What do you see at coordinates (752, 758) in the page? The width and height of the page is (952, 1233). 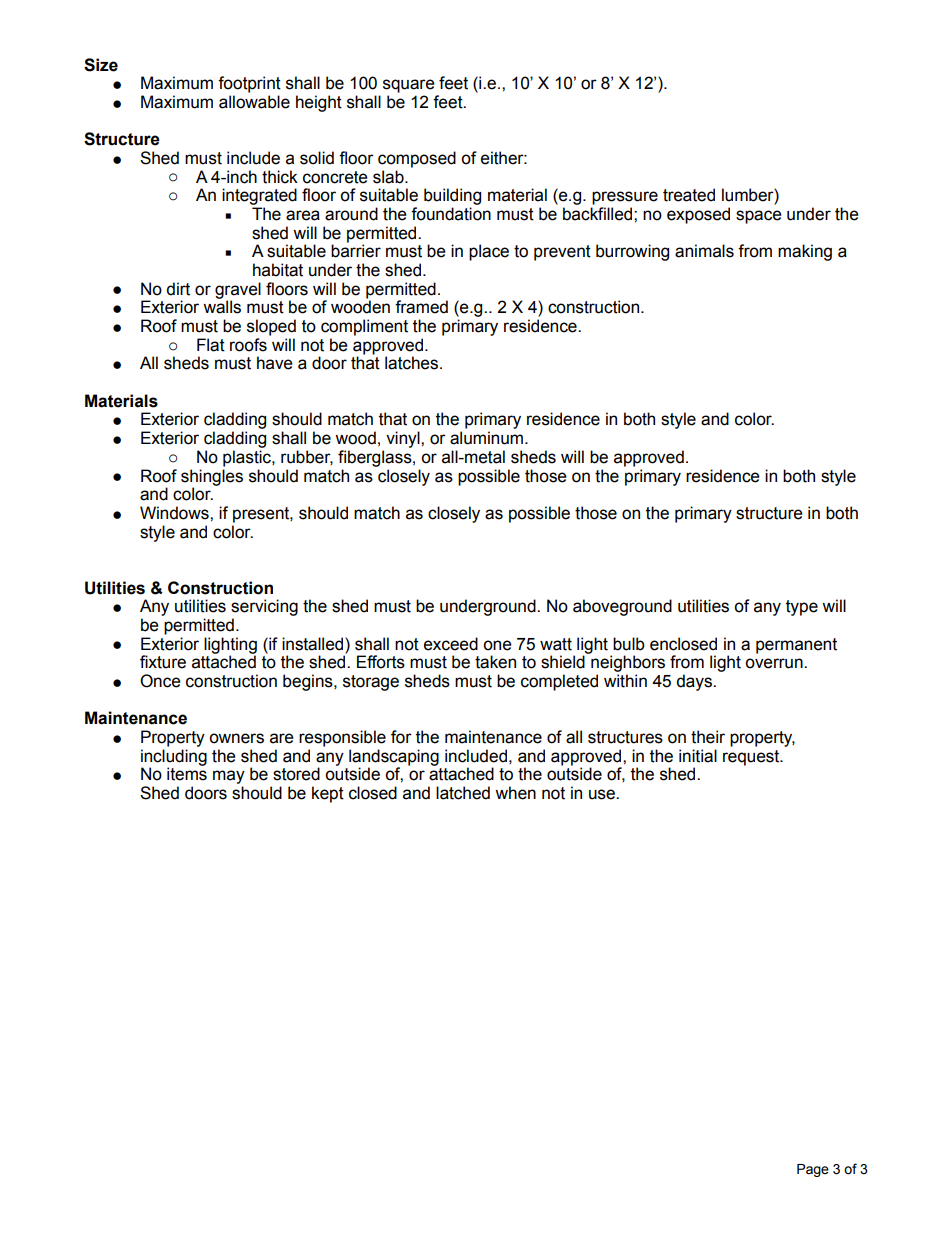 I see `request` at bounding box center [752, 758].
